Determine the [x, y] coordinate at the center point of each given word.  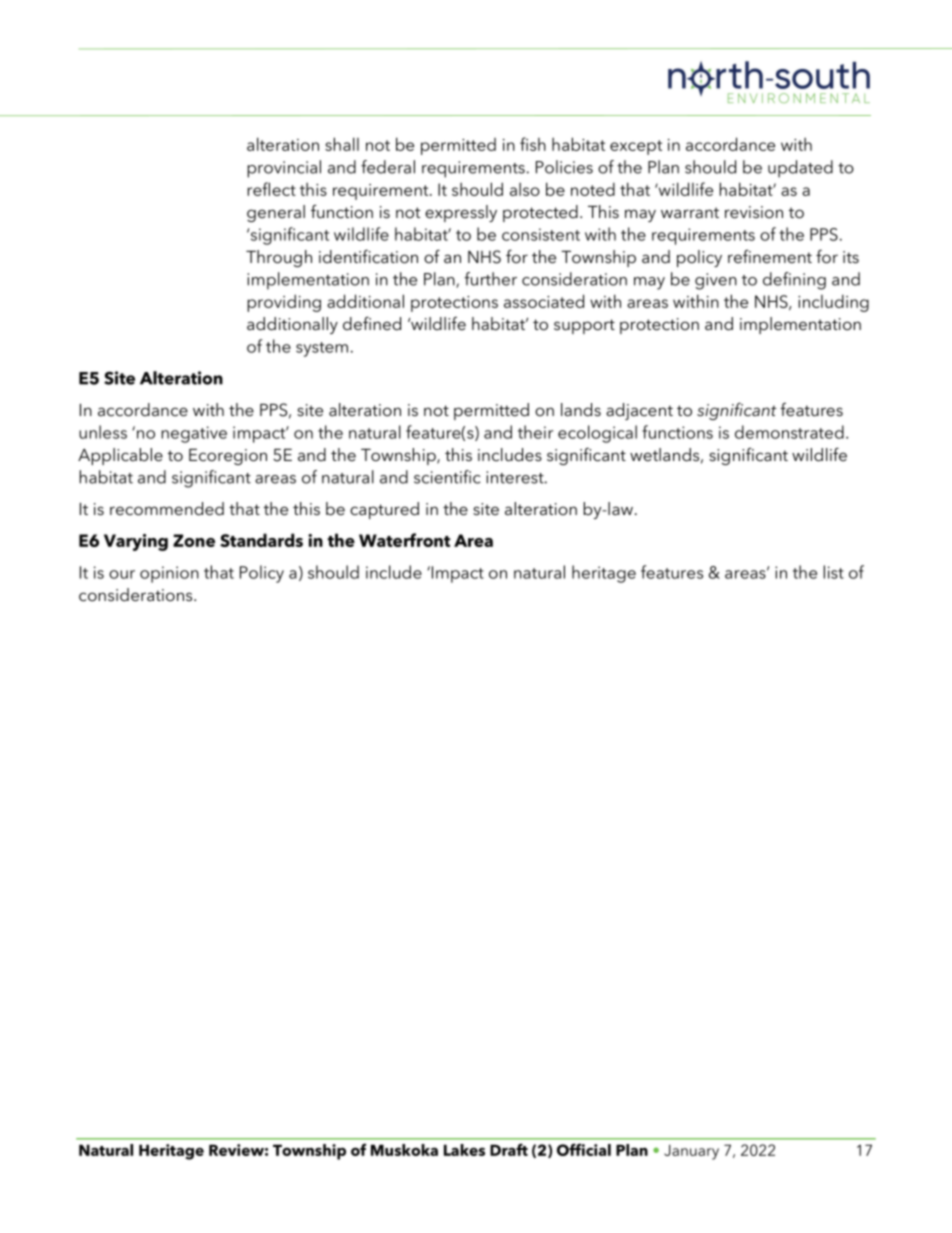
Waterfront [404, 540]
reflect [271, 189]
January [691, 1152]
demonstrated [789, 432]
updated [800, 169]
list [834, 572]
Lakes [464, 1150]
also [525, 189]
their [535, 432]
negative [194, 434]
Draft [509, 1149]
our [122, 574]
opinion [169, 574]
